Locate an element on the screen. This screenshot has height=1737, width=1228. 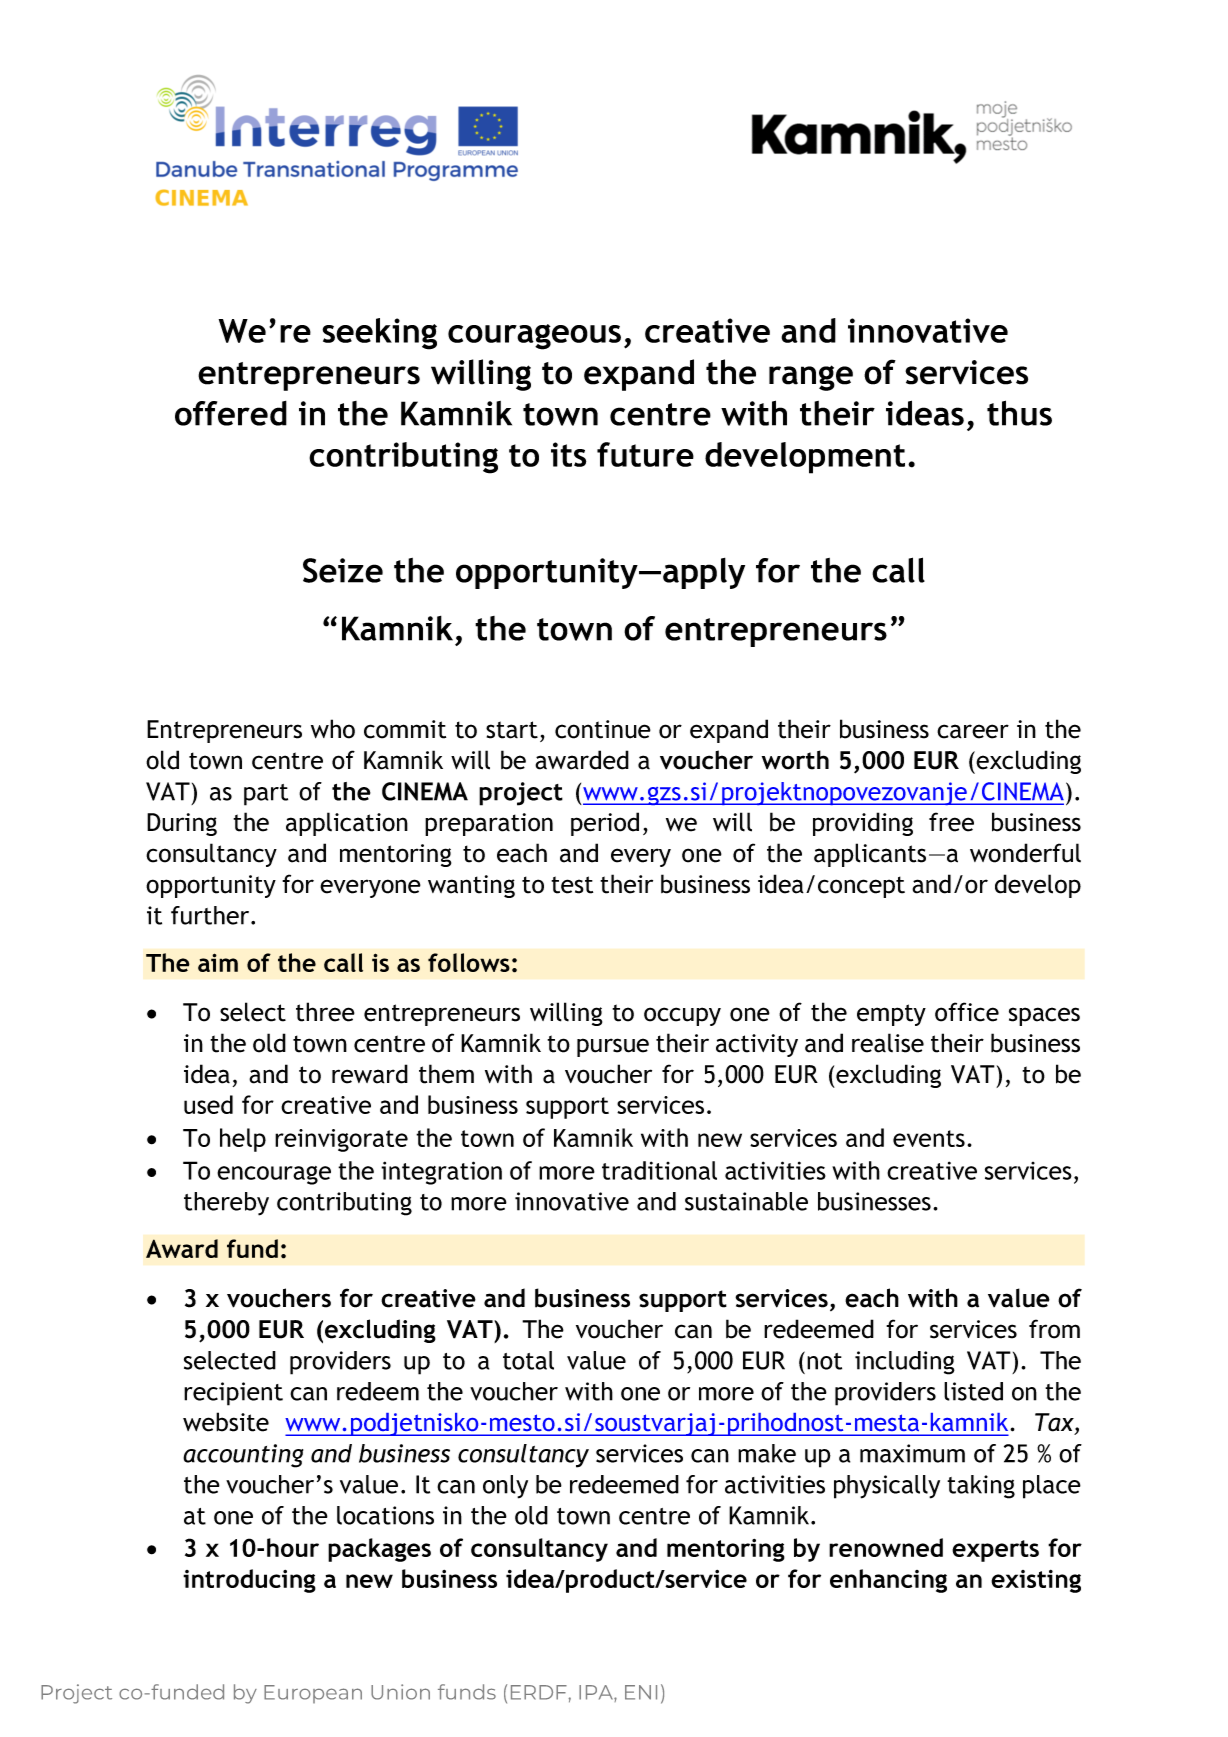
recipient is located at coordinates (233, 1394).
